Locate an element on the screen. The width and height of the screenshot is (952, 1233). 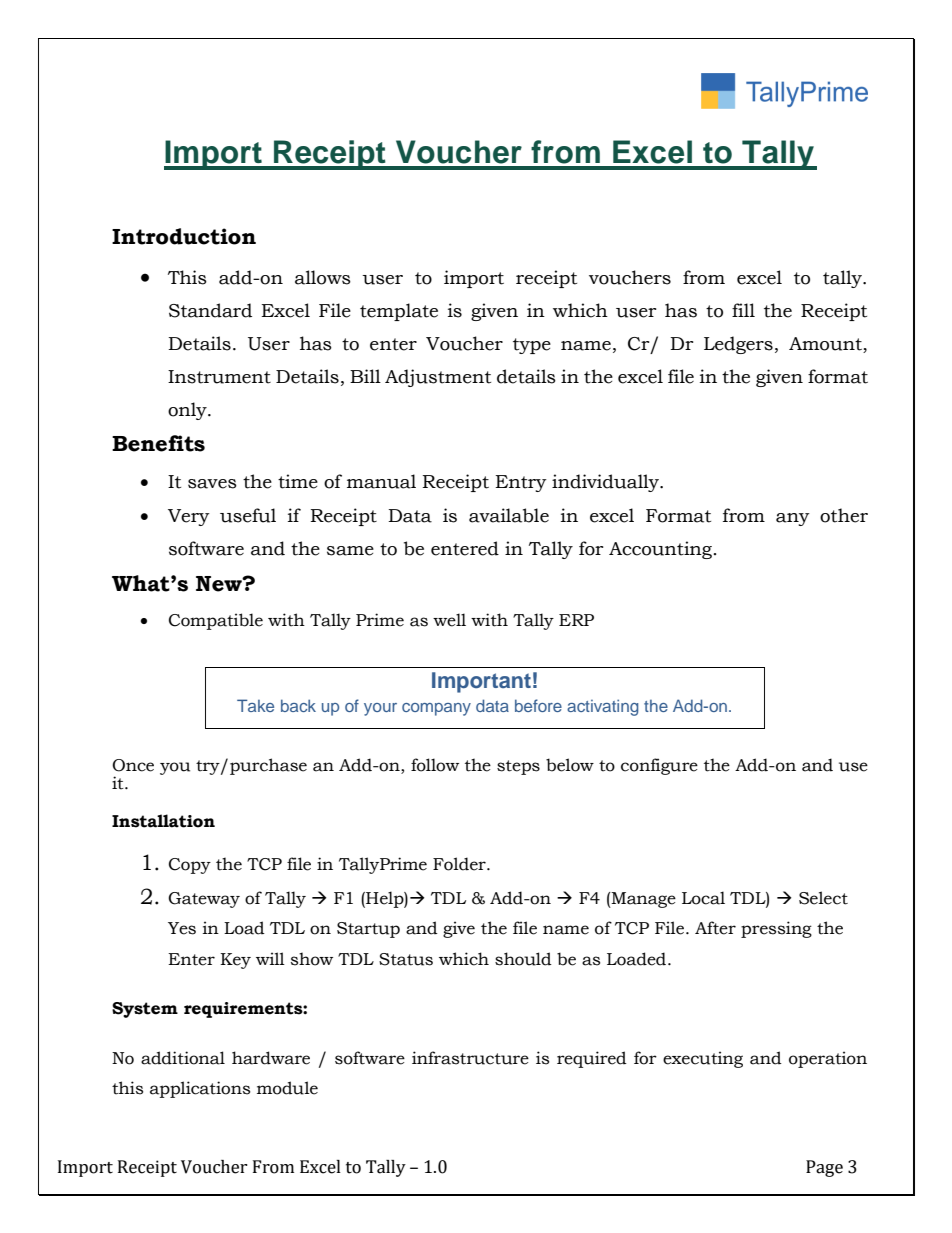
Take is located at coordinates (255, 705).
